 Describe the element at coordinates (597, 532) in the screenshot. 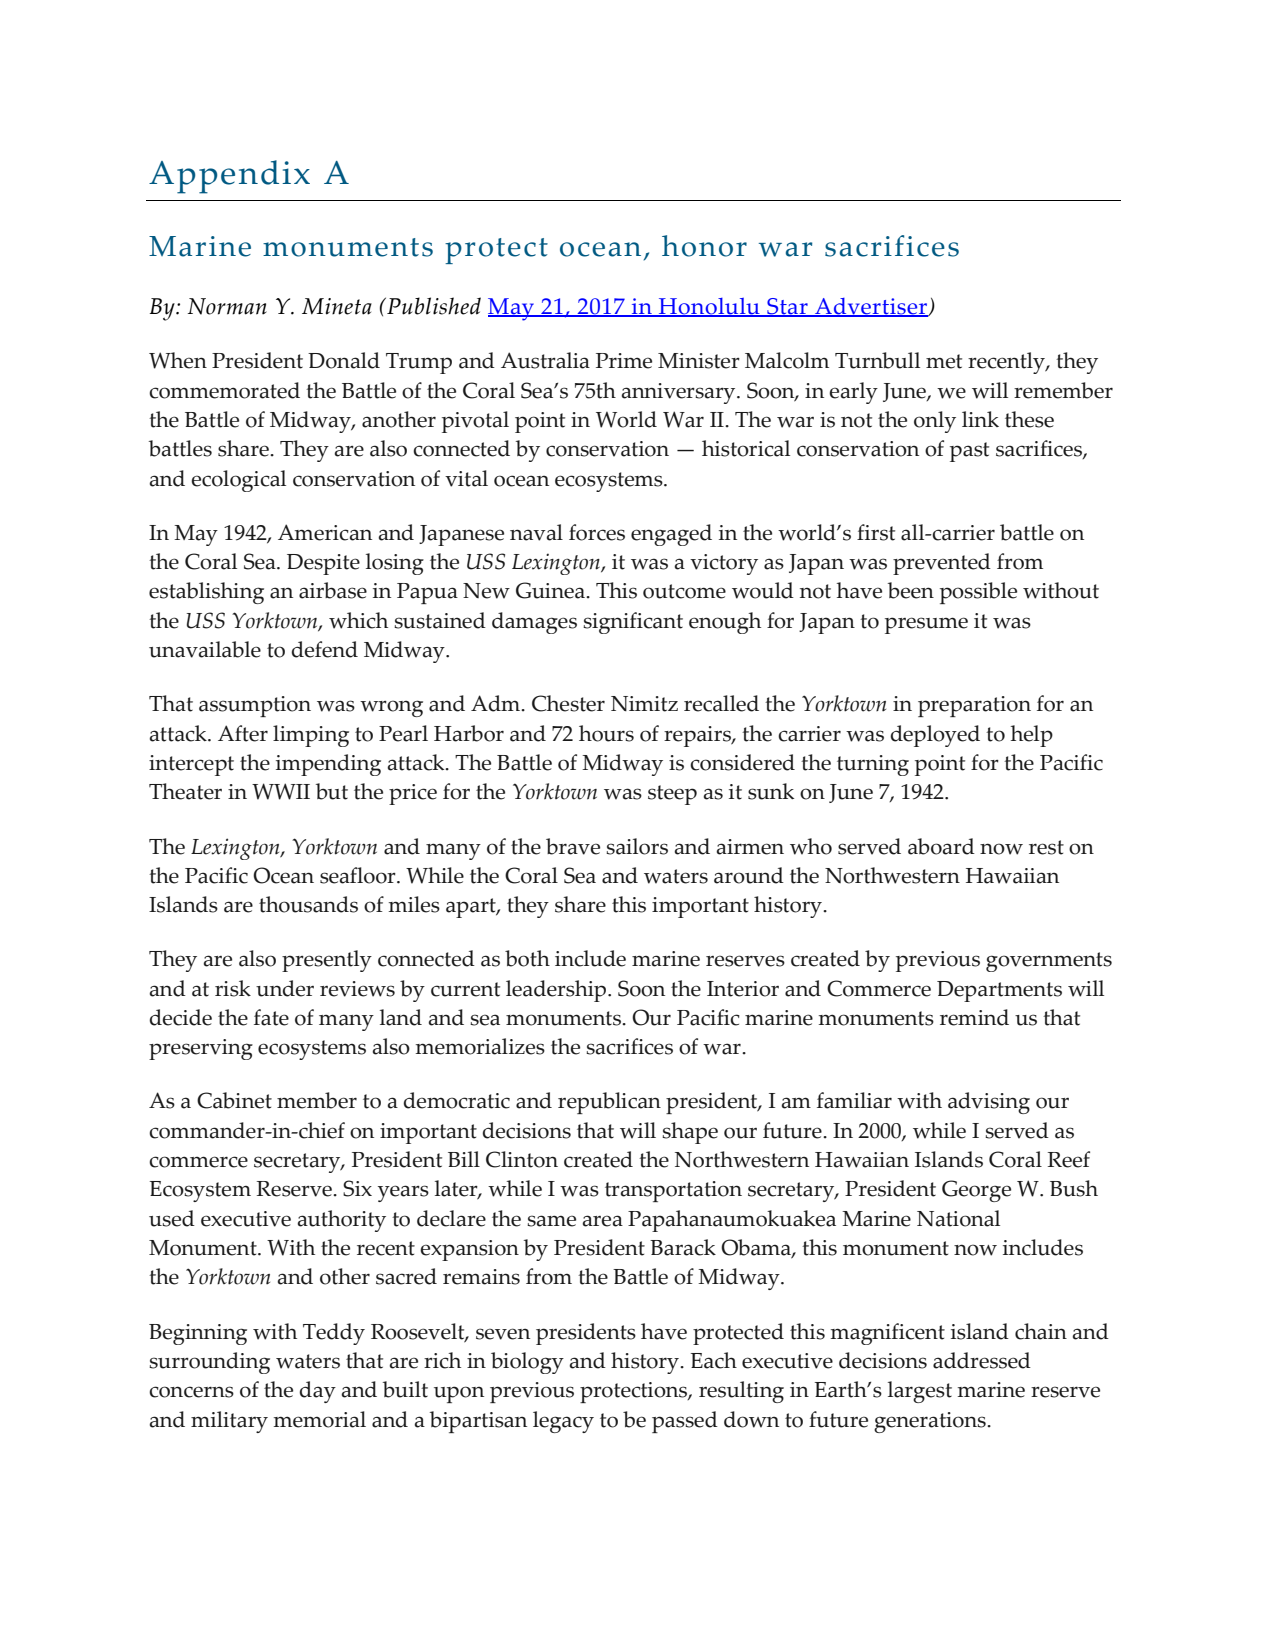

I see `forces` at that location.
